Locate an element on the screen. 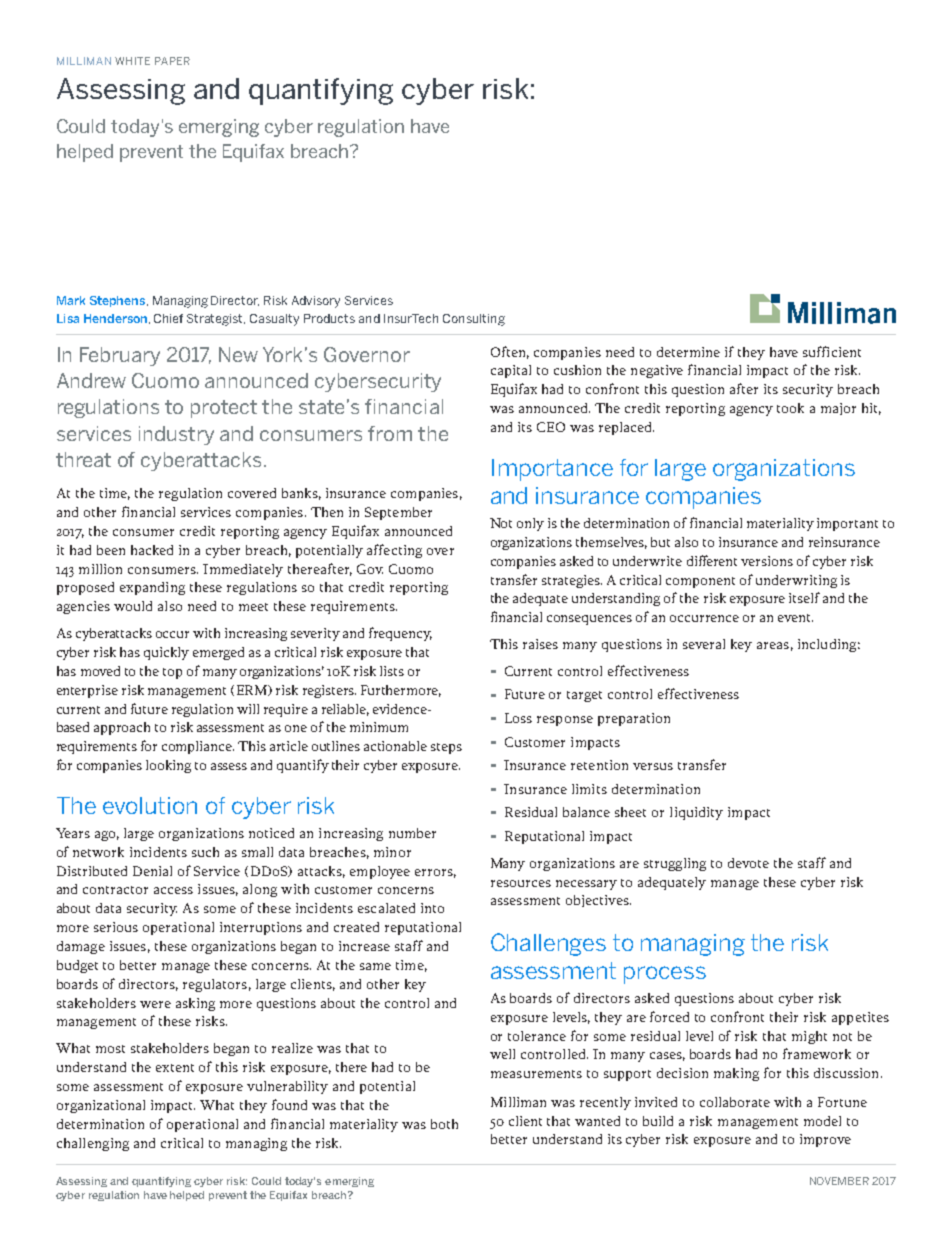 The height and width of the screenshot is (1233, 952). challenging is located at coordinates (93, 1144).
